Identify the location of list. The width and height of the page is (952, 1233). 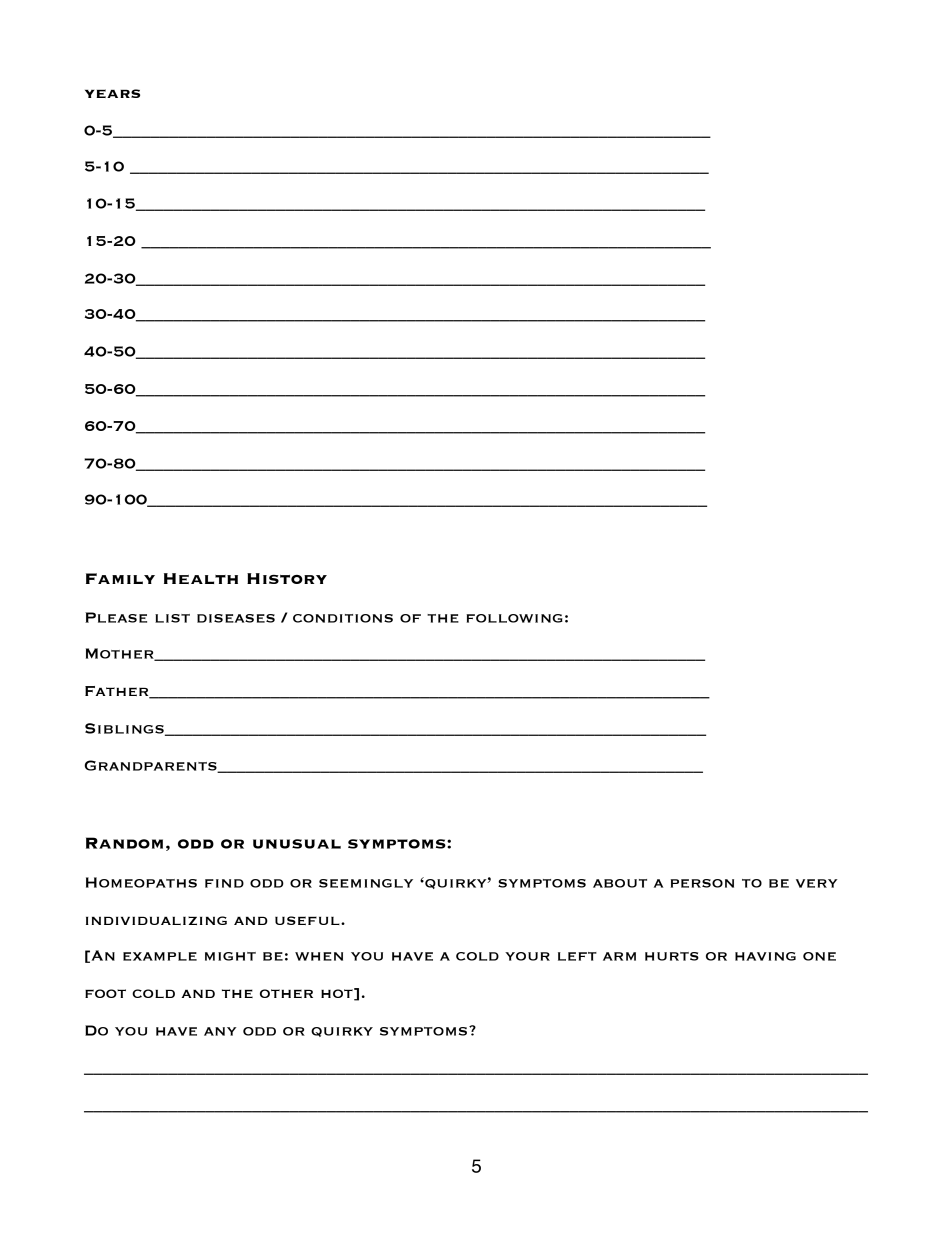
(172, 618).
